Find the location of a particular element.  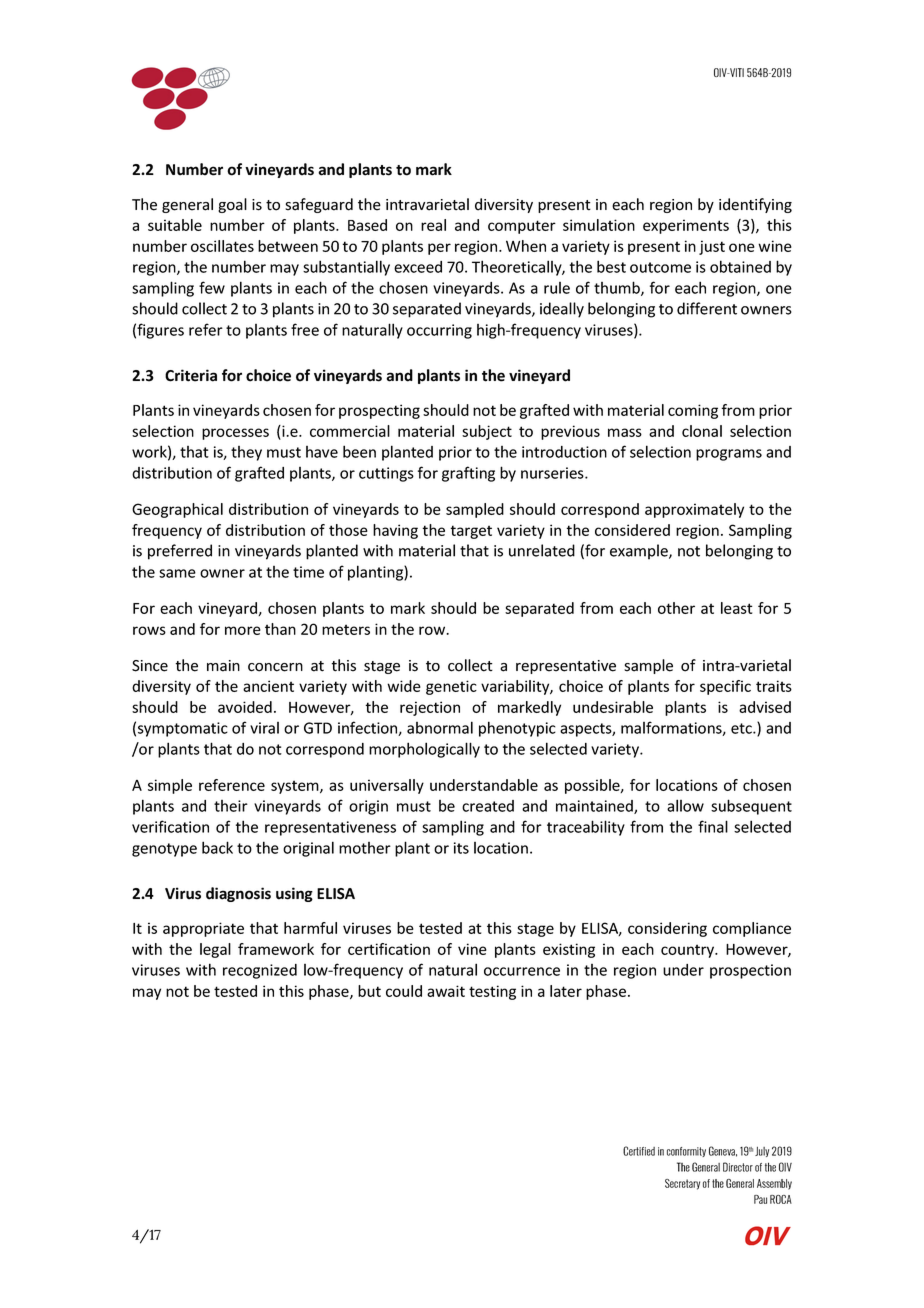

real is located at coordinates (433, 225).
